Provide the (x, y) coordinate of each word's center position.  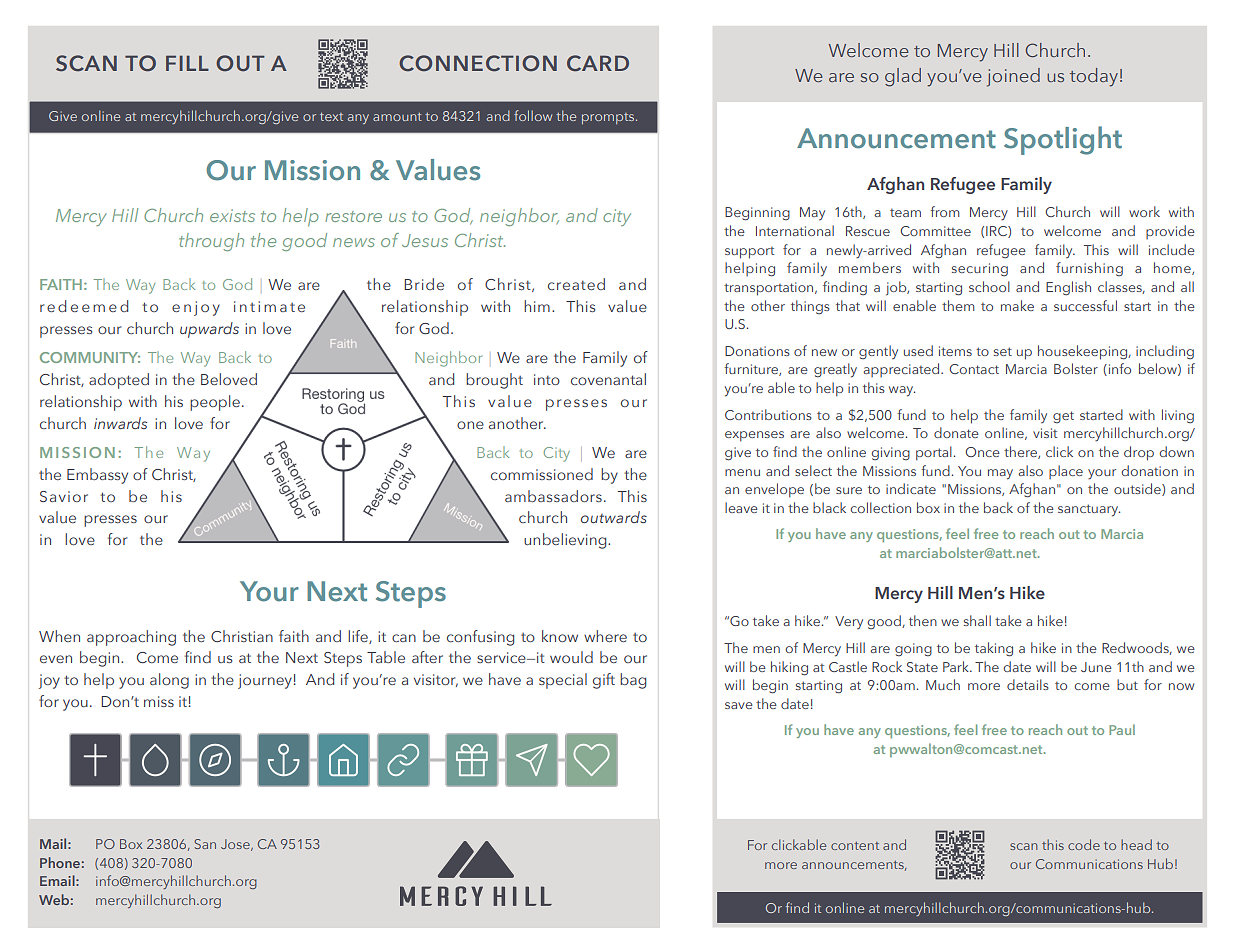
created (576, 284)
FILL (187, 63)
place (1066, 472)
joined (1013, 77)
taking (994, 649)
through (211, 242)
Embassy (97, 476)
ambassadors (553, 496)
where (605, 636)
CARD (598, 63)
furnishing (1089, 269)
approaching (131, 638)
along (169, 681)
